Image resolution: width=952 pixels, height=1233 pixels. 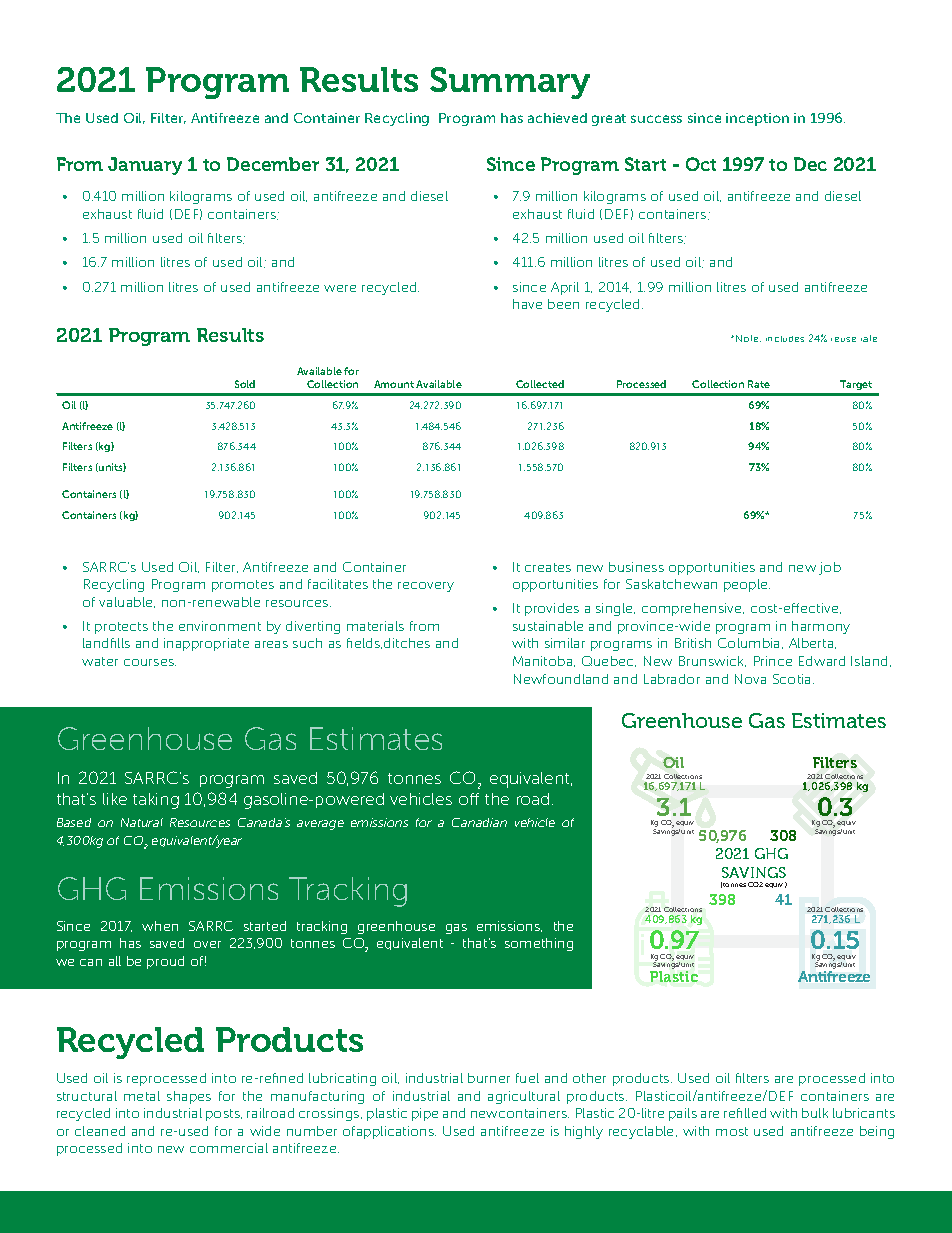 I want to click on January, so click(x=145, y=166).
